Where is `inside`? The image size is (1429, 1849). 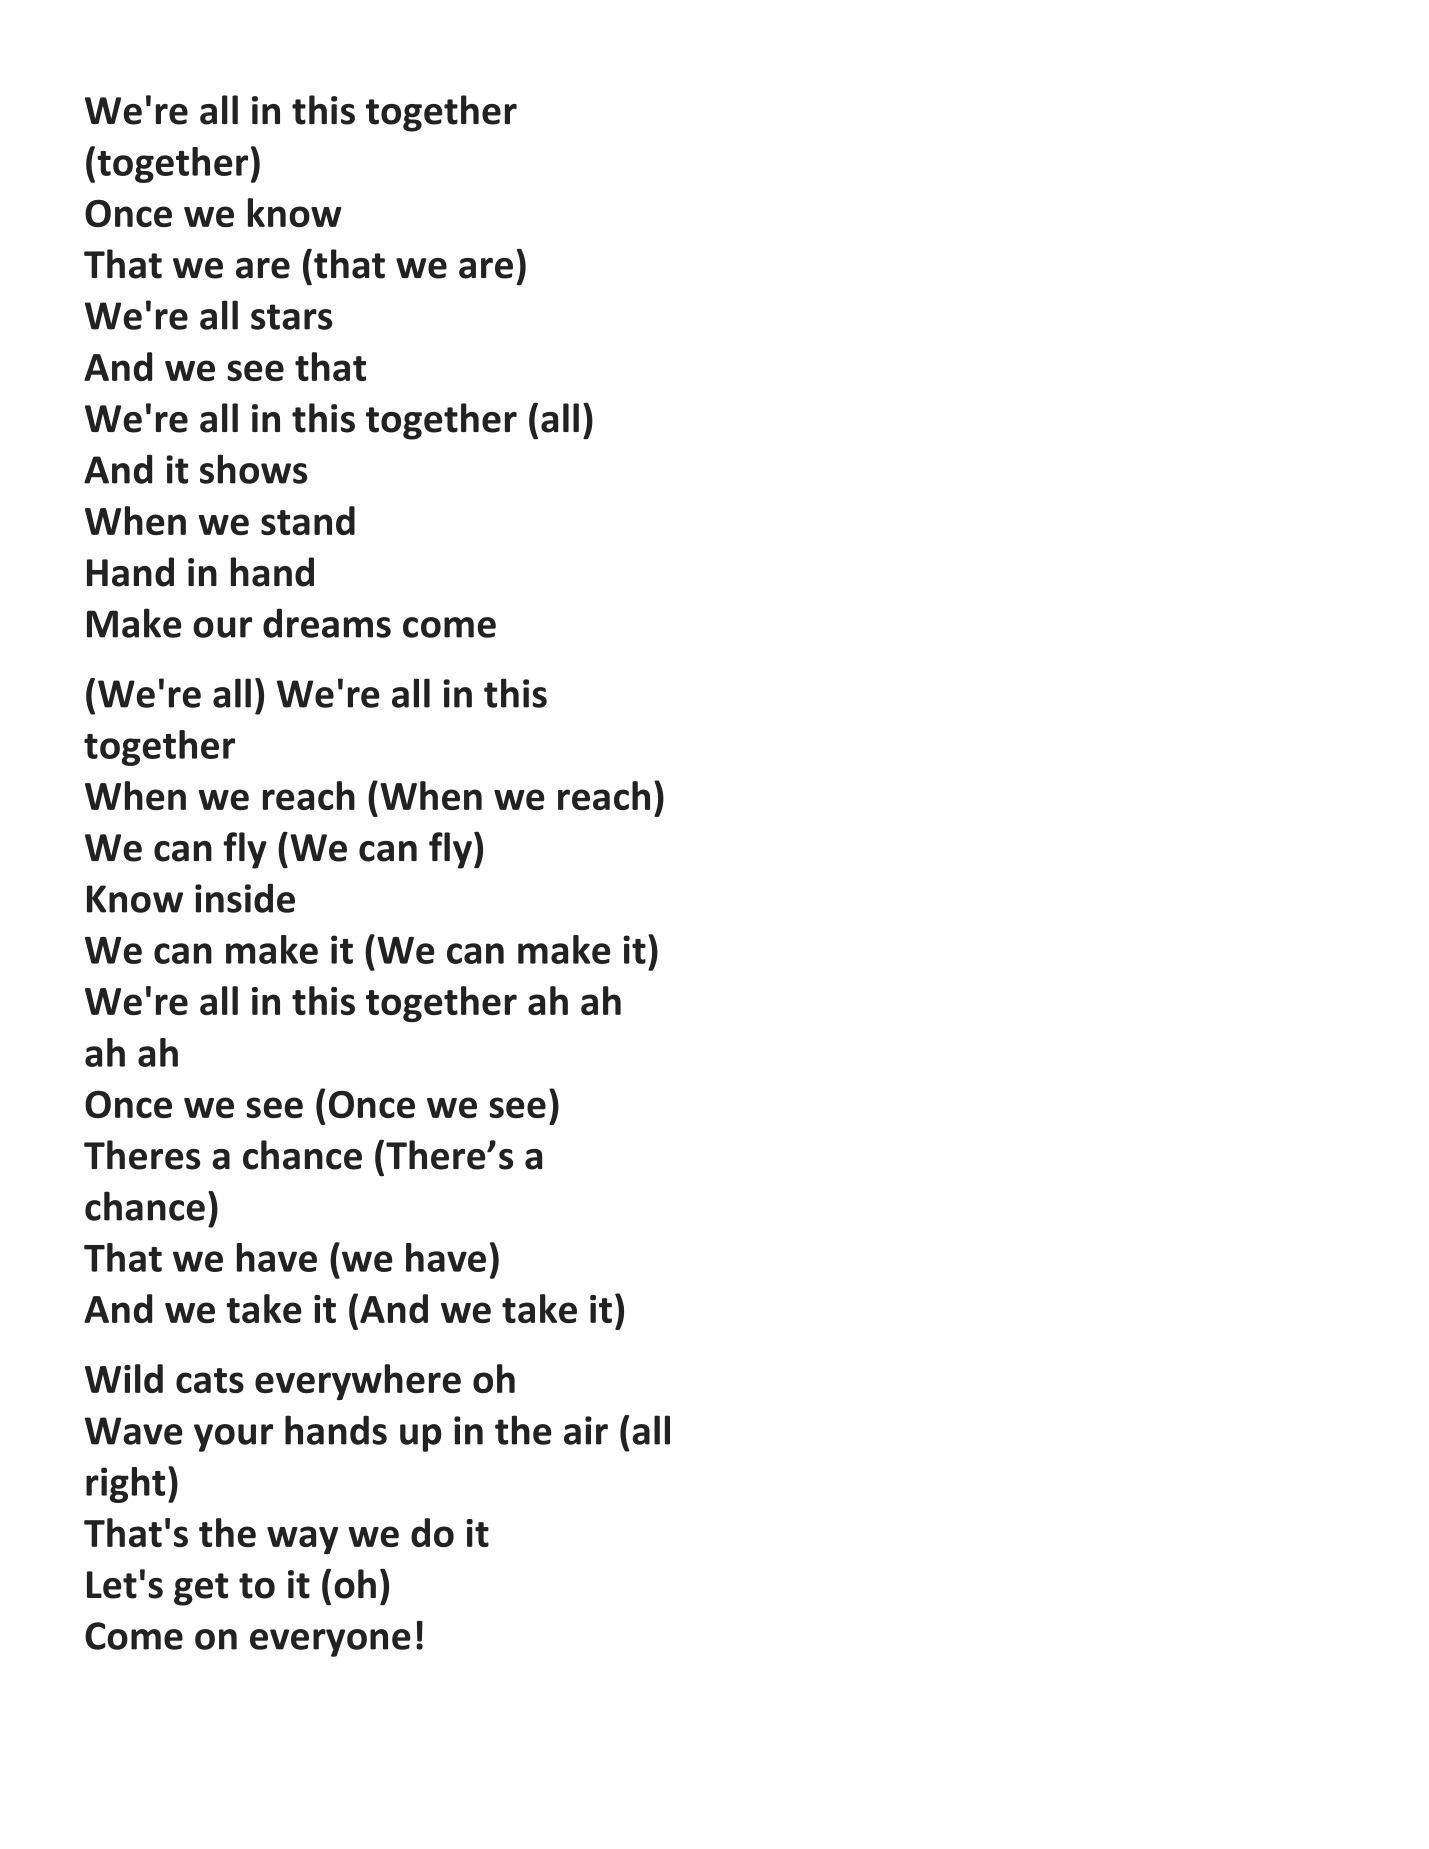 inside is located at coordinates (245, 898).
